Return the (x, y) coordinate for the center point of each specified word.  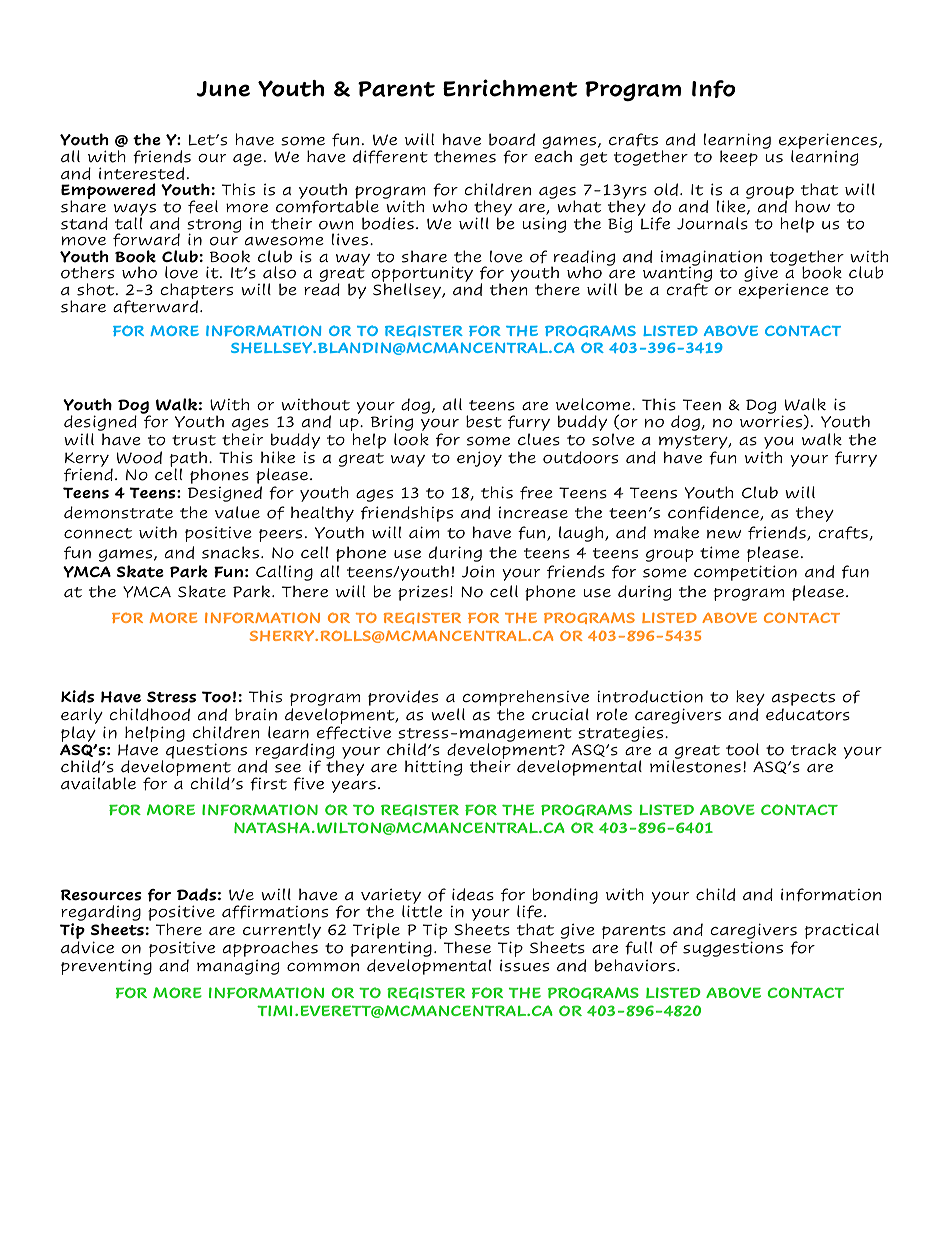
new (724, 534)
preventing (106, 967)
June (223, 89)
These (467, 947)
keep (739, 158)
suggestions (733, 949)
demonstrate (118, 512)
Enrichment (510, 88)
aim (424, 532)
